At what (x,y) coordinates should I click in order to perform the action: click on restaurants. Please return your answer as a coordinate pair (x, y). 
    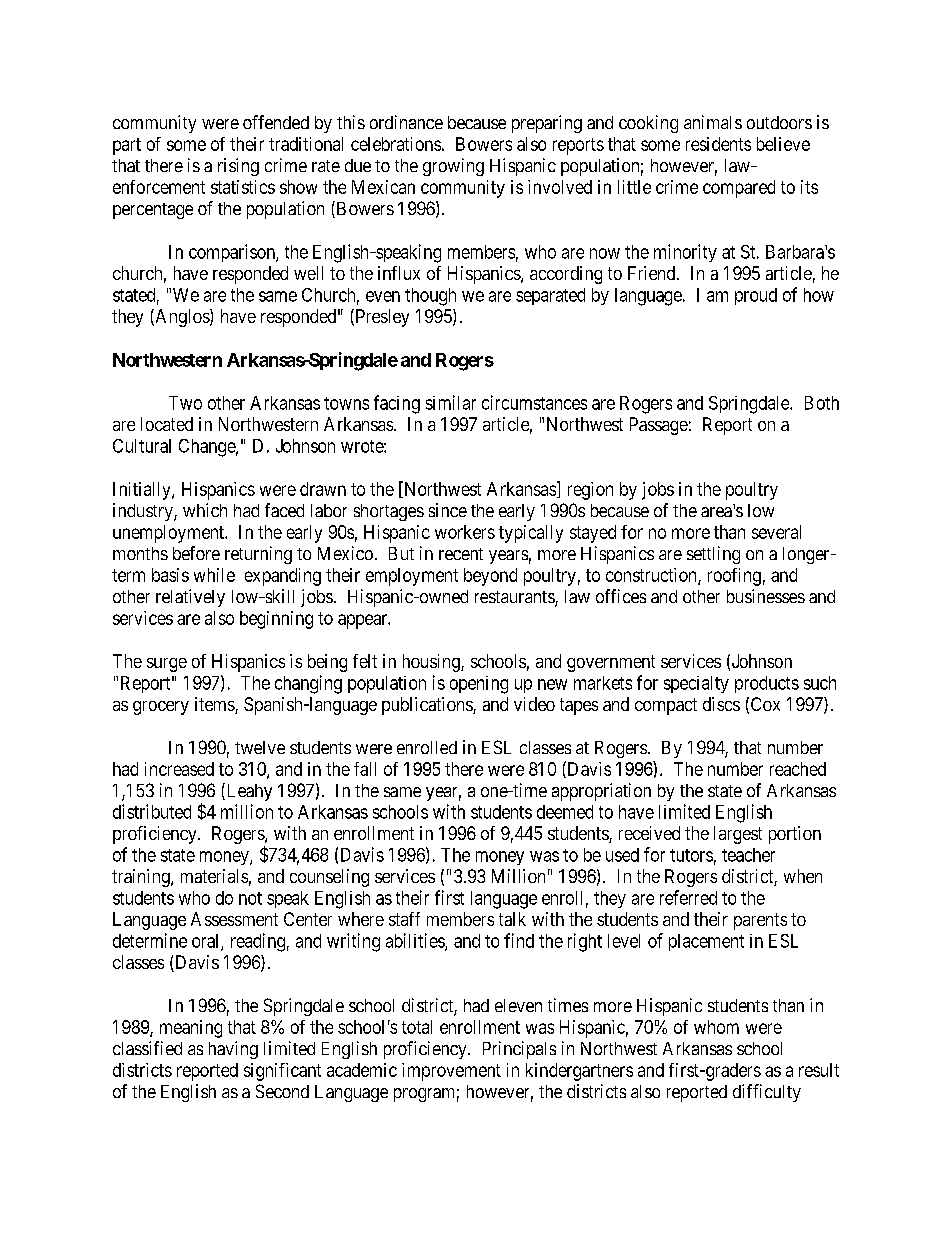
    Looking at the image, I should click on (515, 598).
